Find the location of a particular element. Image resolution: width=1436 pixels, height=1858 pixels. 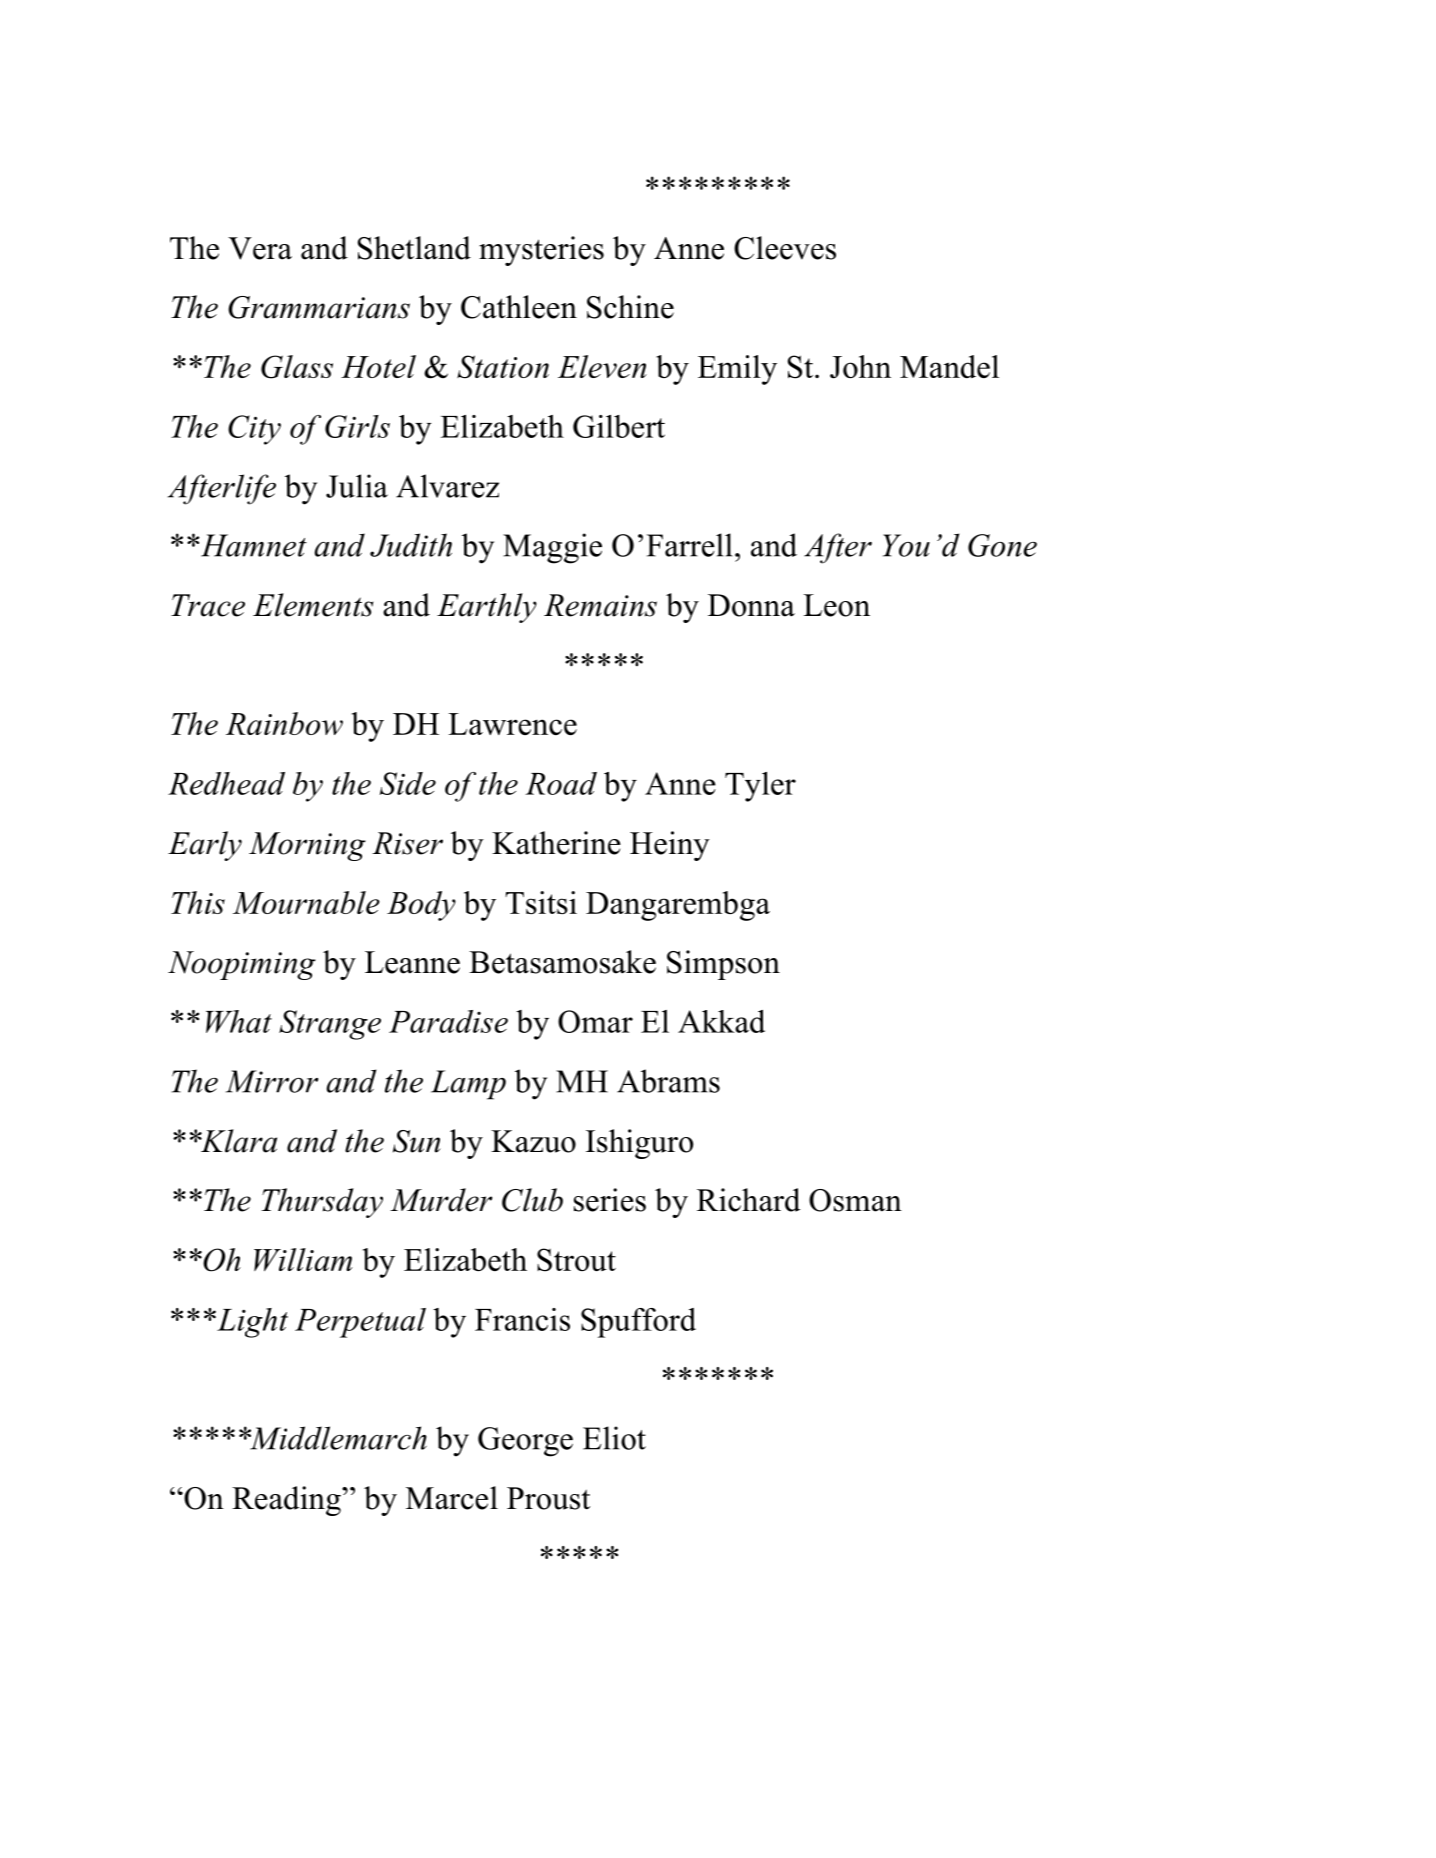

mysteries is located at coordinates (541, 251).
